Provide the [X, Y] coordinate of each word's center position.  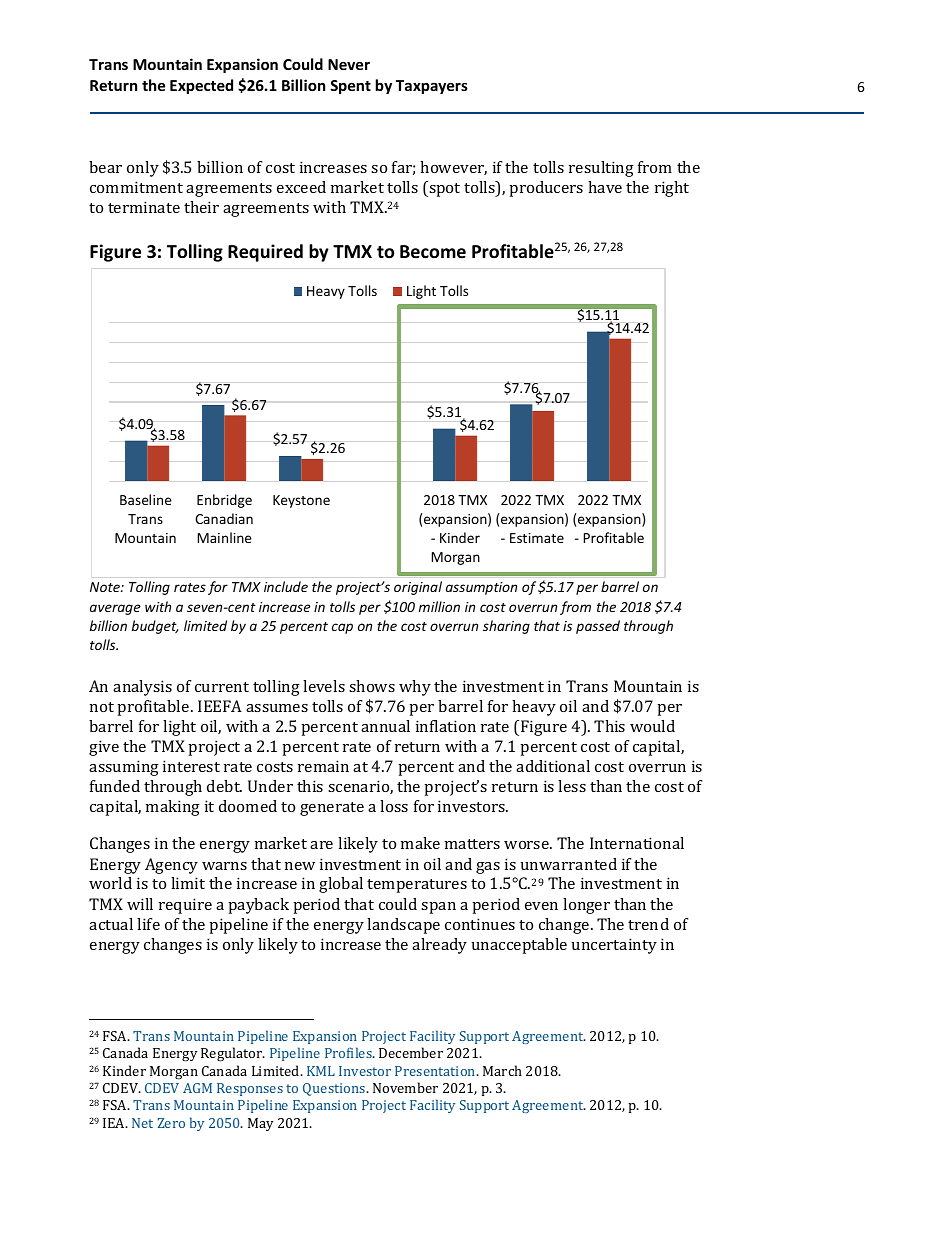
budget [155, 627]
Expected [201, 86]
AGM [197, 1088]
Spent [350, 87]
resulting [601, 169]
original [418, 588]
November [405, 1087]
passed [598, 627]
